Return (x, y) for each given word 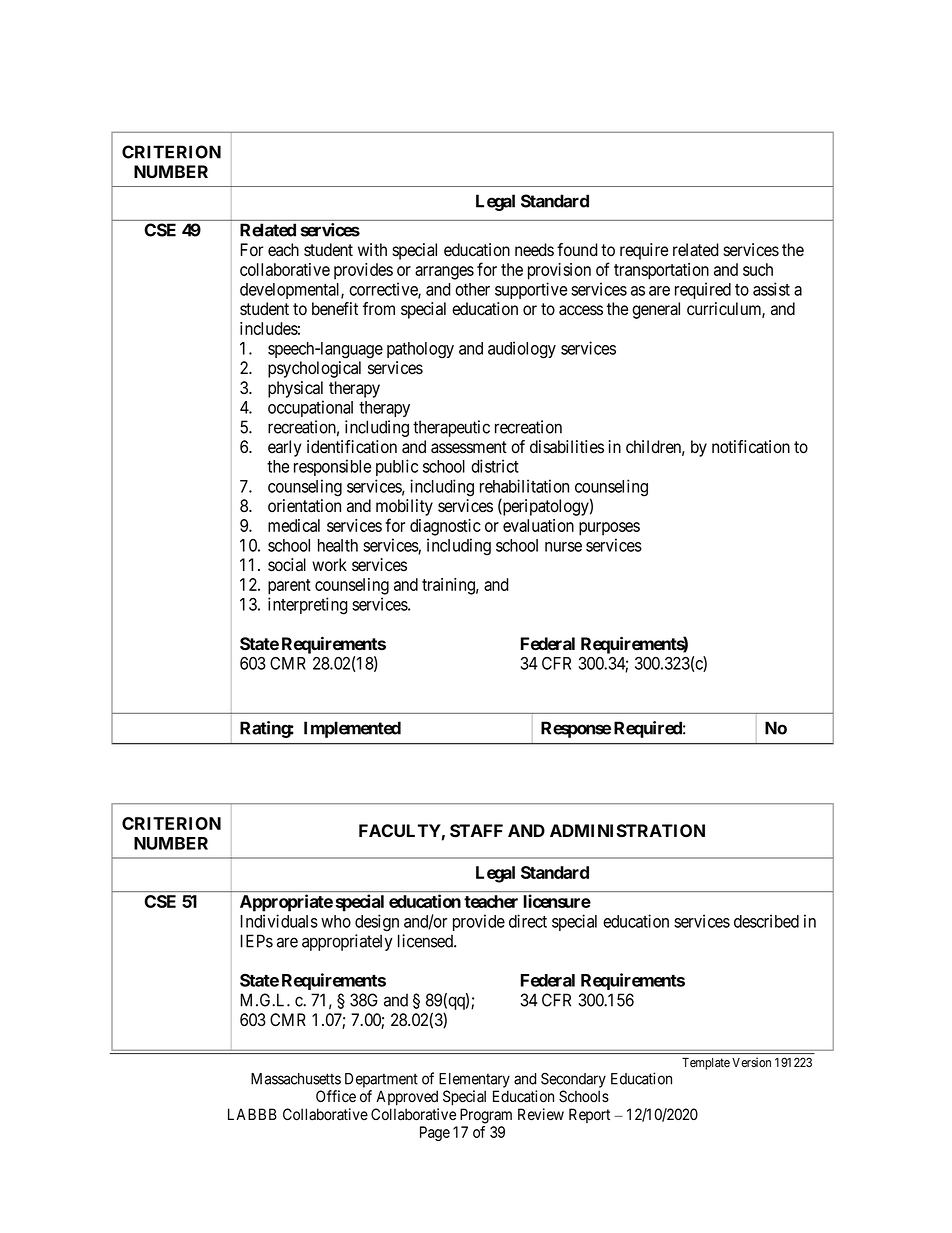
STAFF (476, 831)
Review (541, 1114)
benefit (335, 309)
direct (528, 921)
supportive (531, 290)
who (336, 921)
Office (336, 1096)
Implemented (352, 729)
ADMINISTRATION (627, 831)
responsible (332, 467)
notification (751, 447)
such (758, 269)
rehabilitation (524, 486)
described (766, 921)
